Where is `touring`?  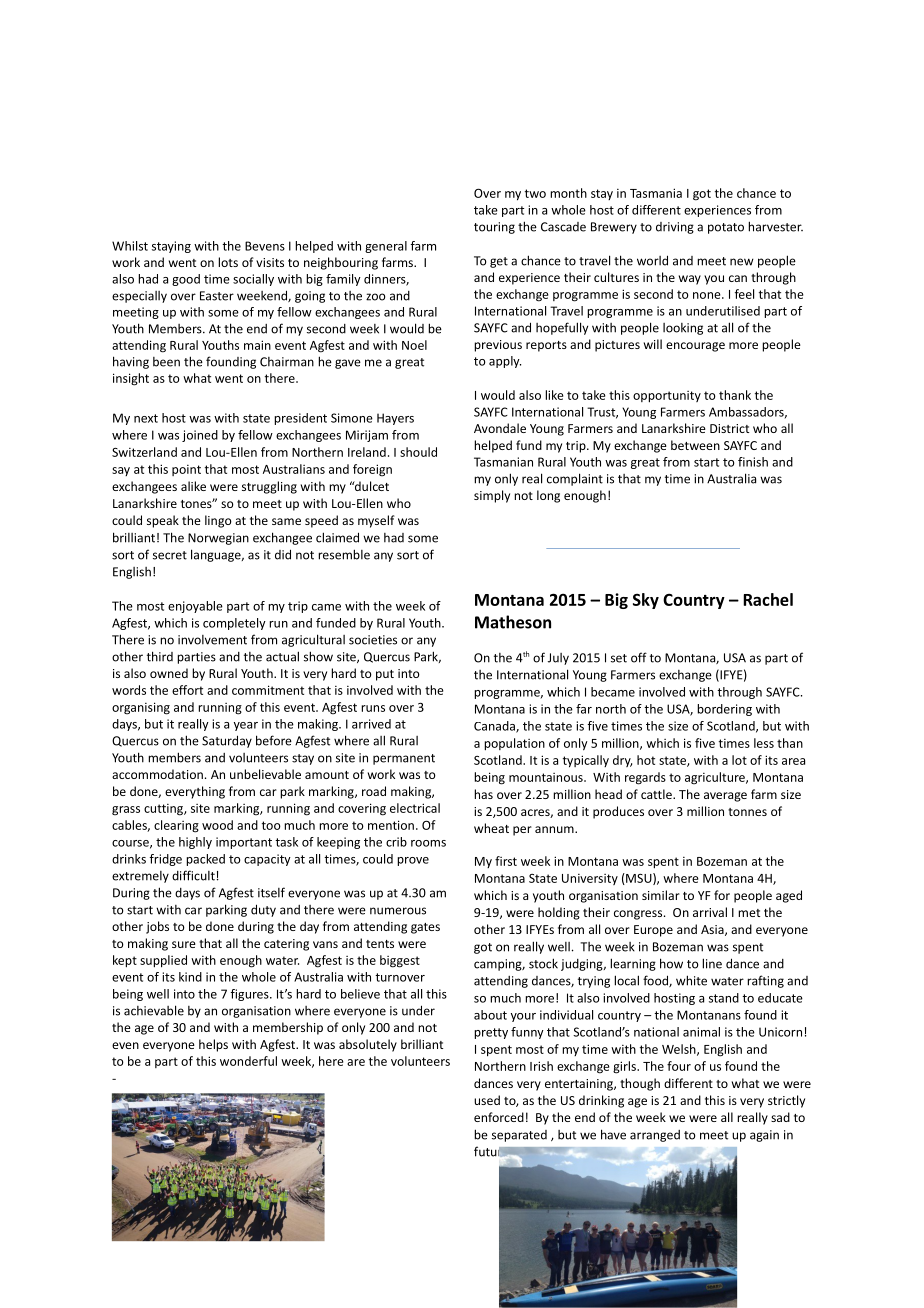
touring is located at coordinates (494, 228).
